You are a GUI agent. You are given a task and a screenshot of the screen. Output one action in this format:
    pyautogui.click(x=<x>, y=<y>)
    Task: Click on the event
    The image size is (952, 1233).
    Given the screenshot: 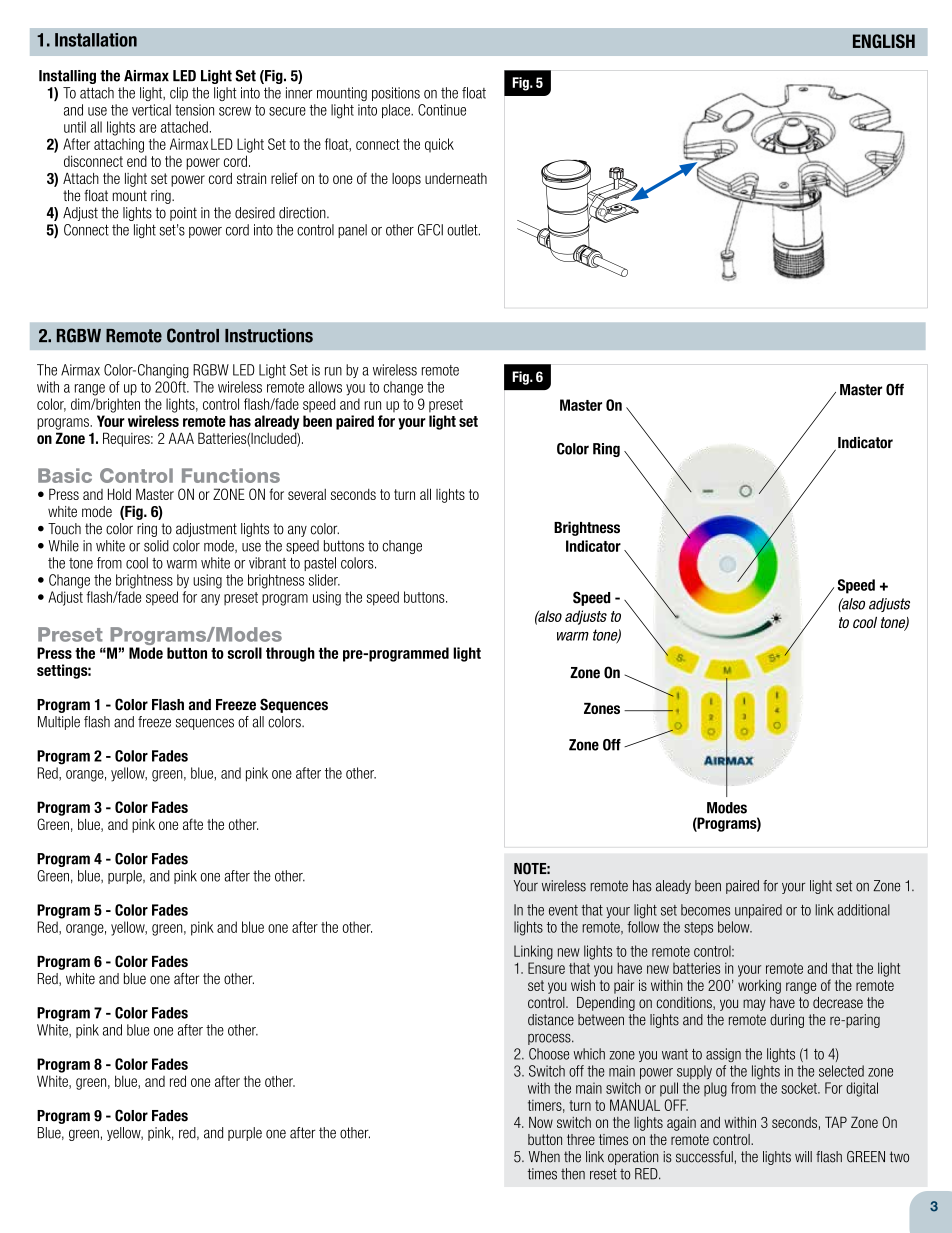 What is the action you would take?
    pyautogui.click(x=563, y=910)
